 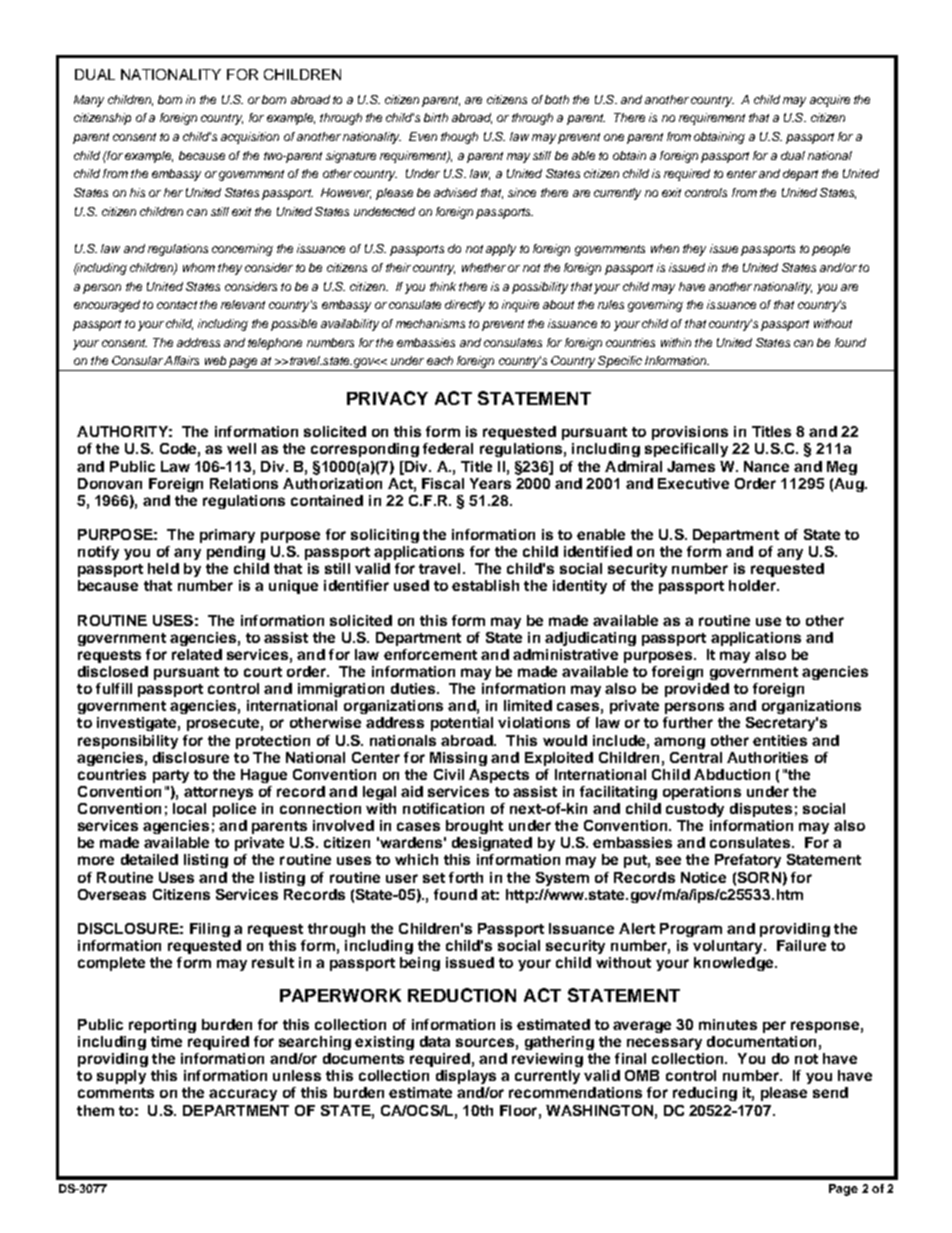 I want to click on establish, so click(x=485, y=585).
